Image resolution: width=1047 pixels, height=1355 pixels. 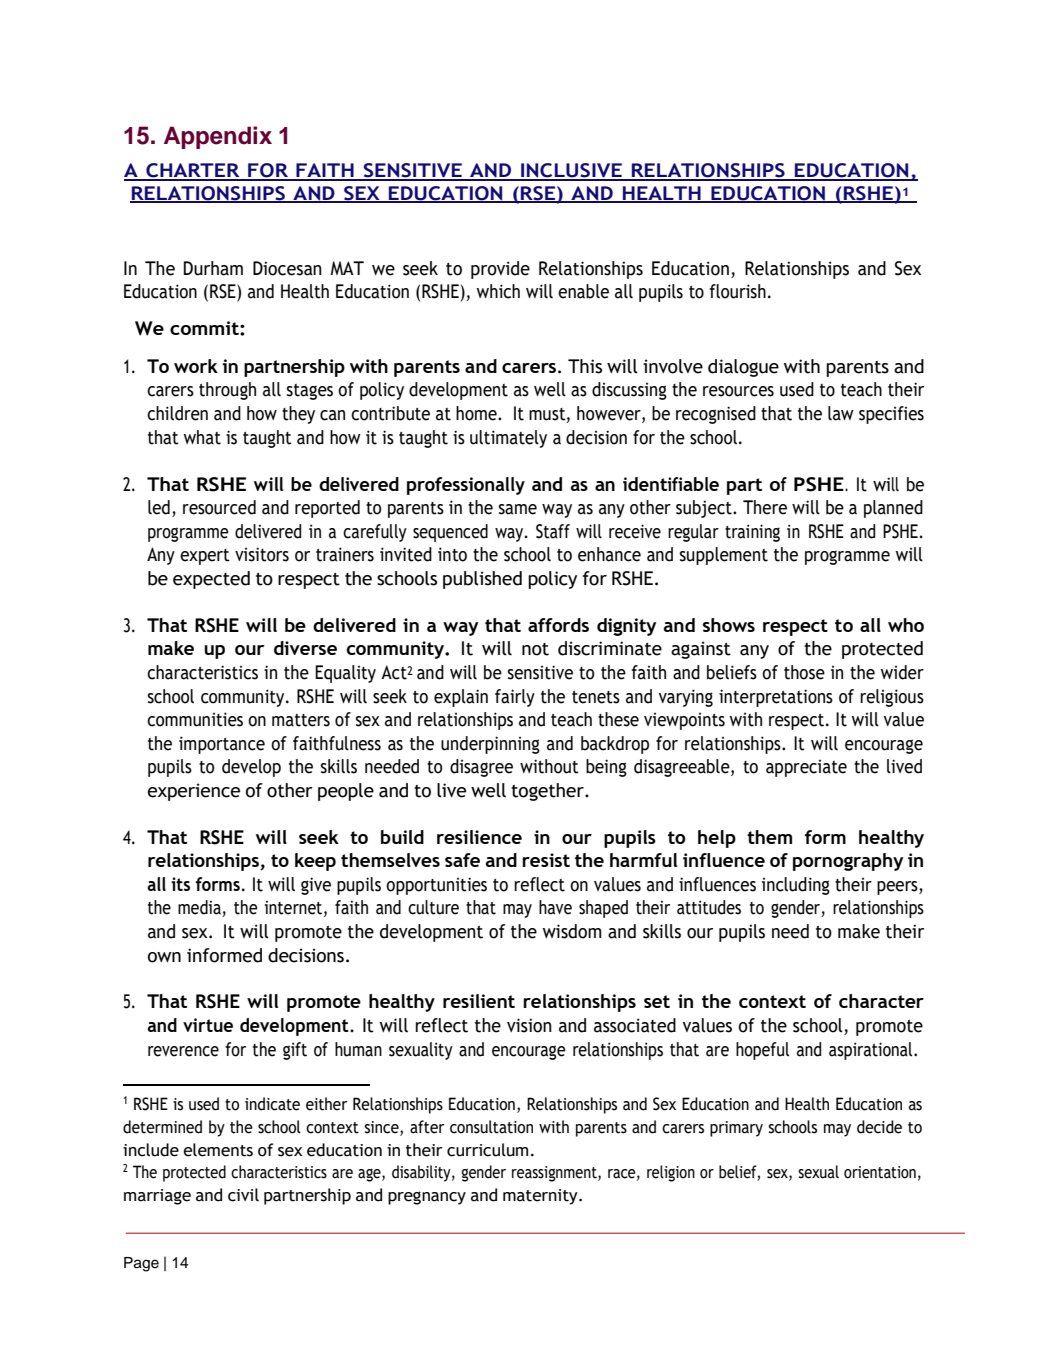 I want to click on fairly, so click(x=515, y=698).
